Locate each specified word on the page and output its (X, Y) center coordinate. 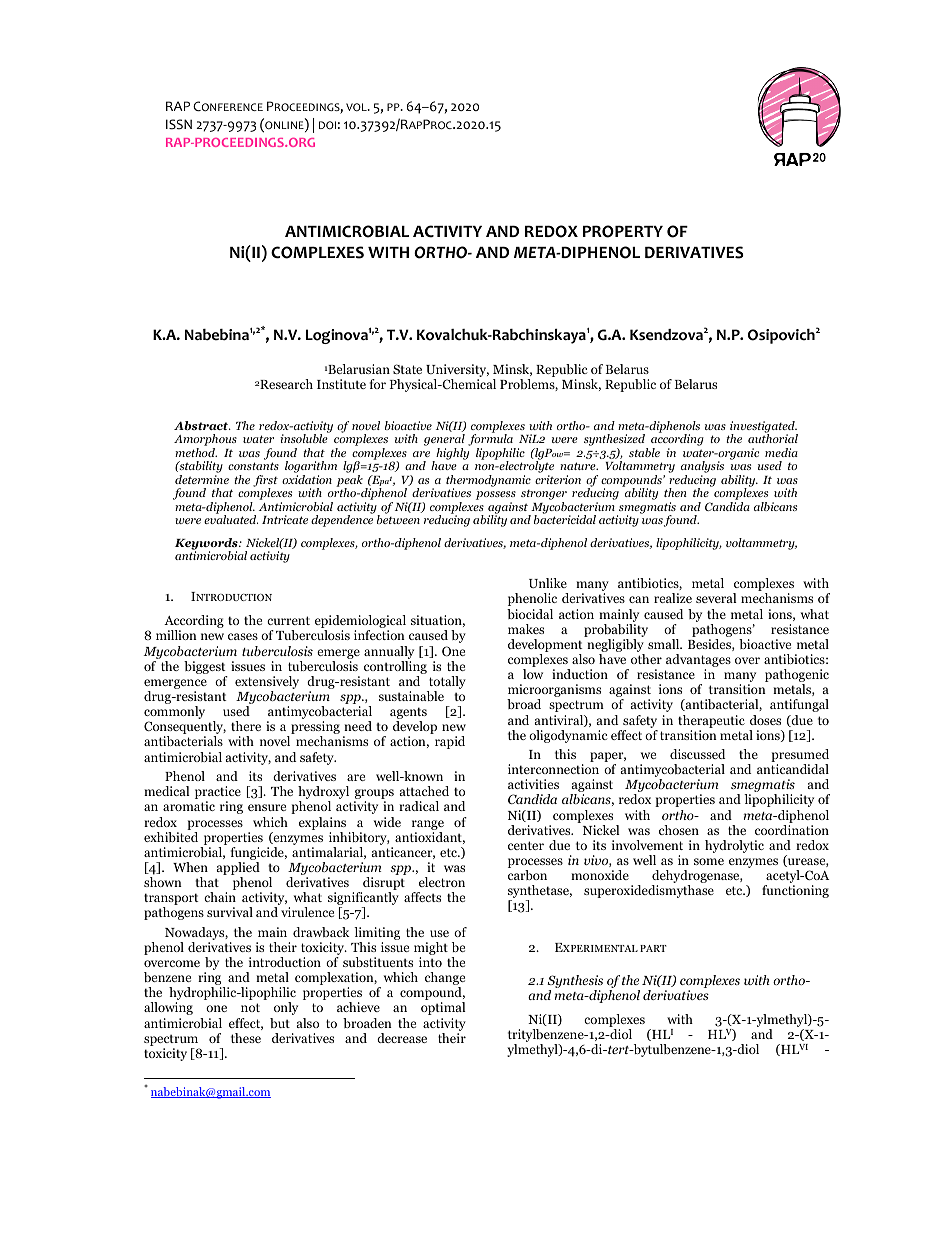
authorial (773, 437)
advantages (698, 662)
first (265, 482)
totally (446, 684)
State (407, 369)
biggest (206, 669)
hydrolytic (734, 846)
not (250, 1007)
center (526, 845)
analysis (702, 468)
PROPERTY (623, 231)
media (781, 452)
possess (496, 497)
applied (238, 870)
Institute (341, 384)
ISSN (179, 124)
